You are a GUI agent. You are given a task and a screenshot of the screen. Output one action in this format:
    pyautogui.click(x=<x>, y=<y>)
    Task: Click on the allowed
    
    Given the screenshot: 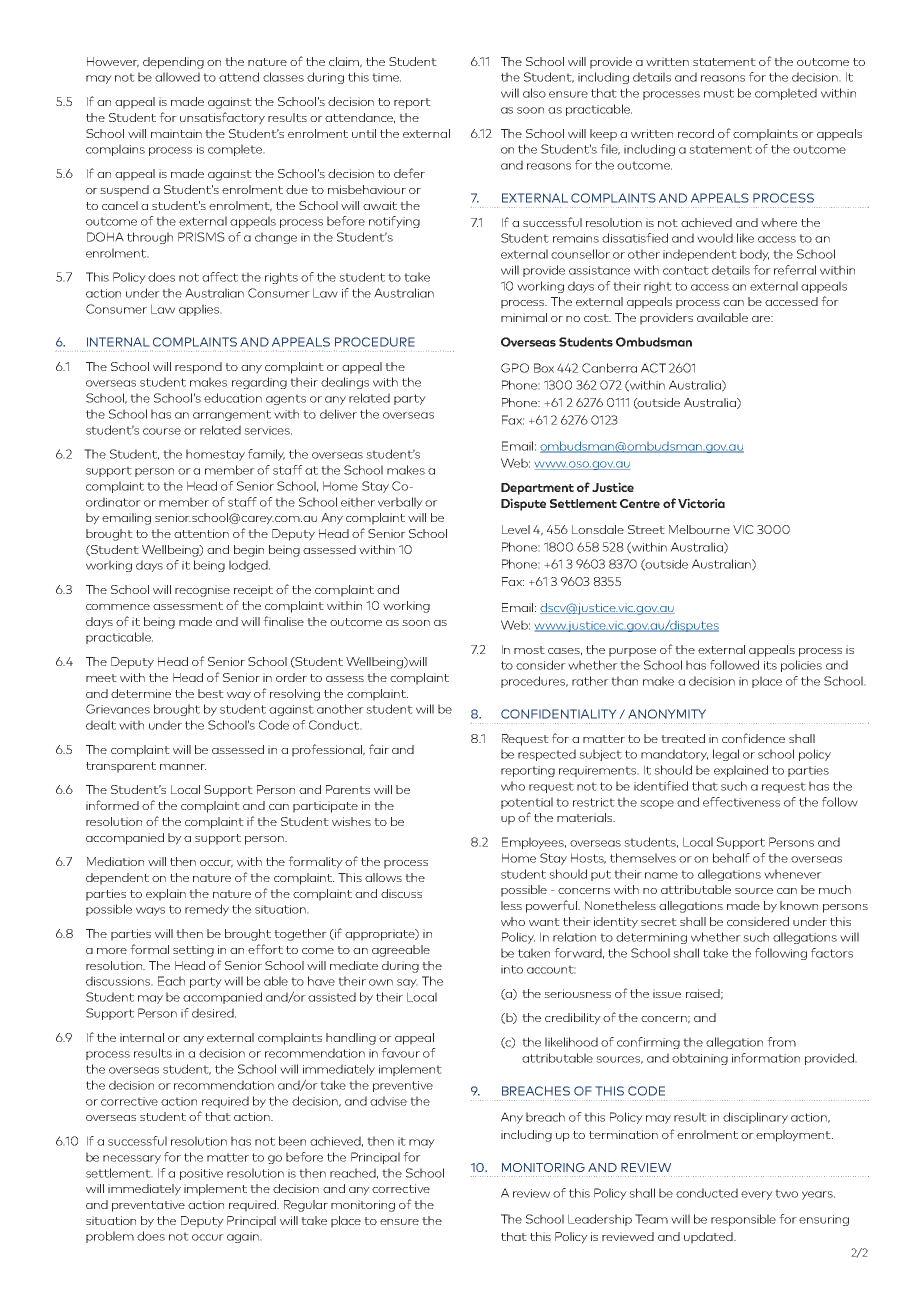 What is the action you would take?
    pyautogui.click(x=177, y=77)
